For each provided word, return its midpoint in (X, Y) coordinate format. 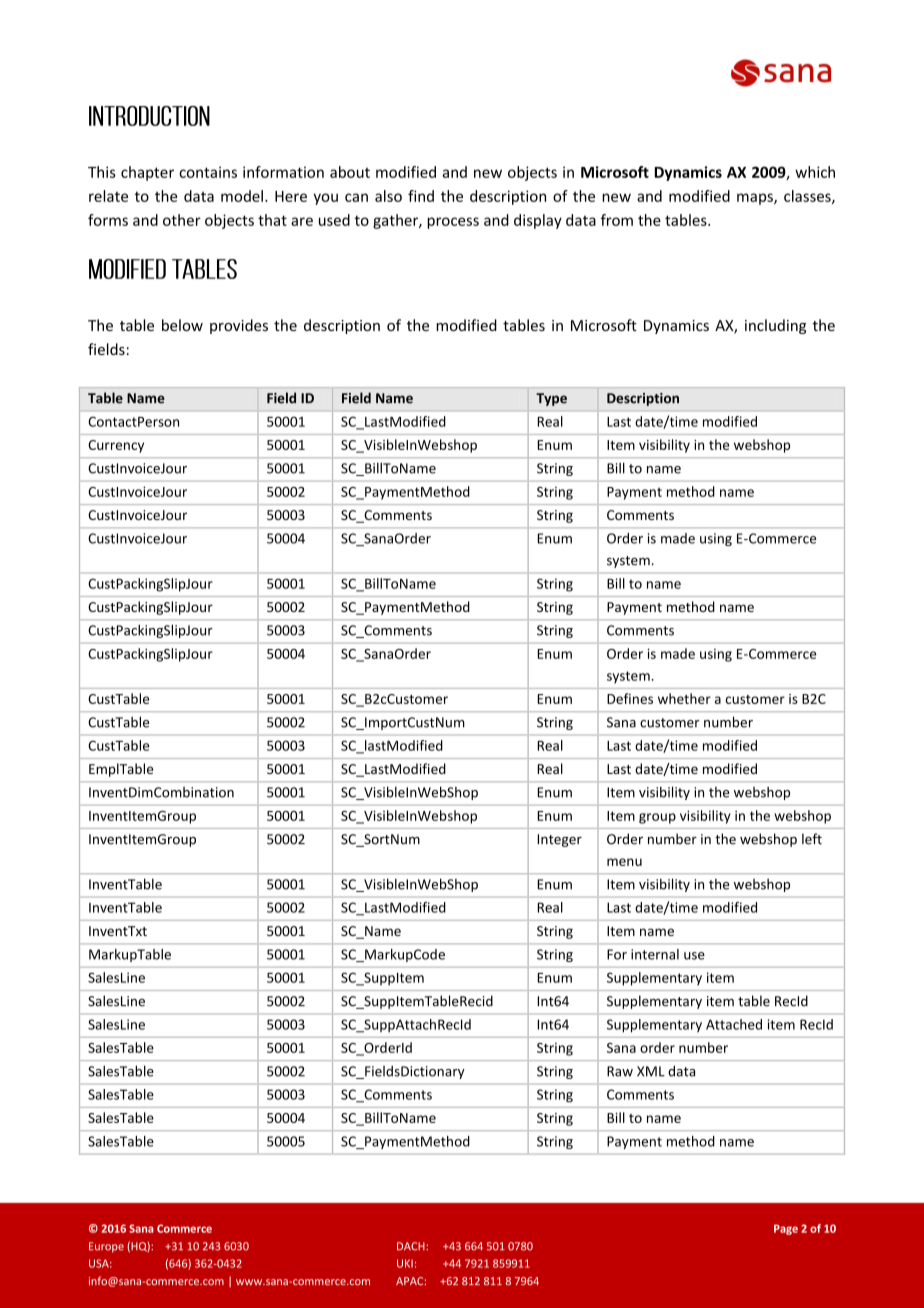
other (182, 220)
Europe (106, 1247)
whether (684, 698)
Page (786, 1229)
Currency (116, 446)
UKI (405, 1263)
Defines (630, 698)
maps (756, 199)
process (453, 223)
